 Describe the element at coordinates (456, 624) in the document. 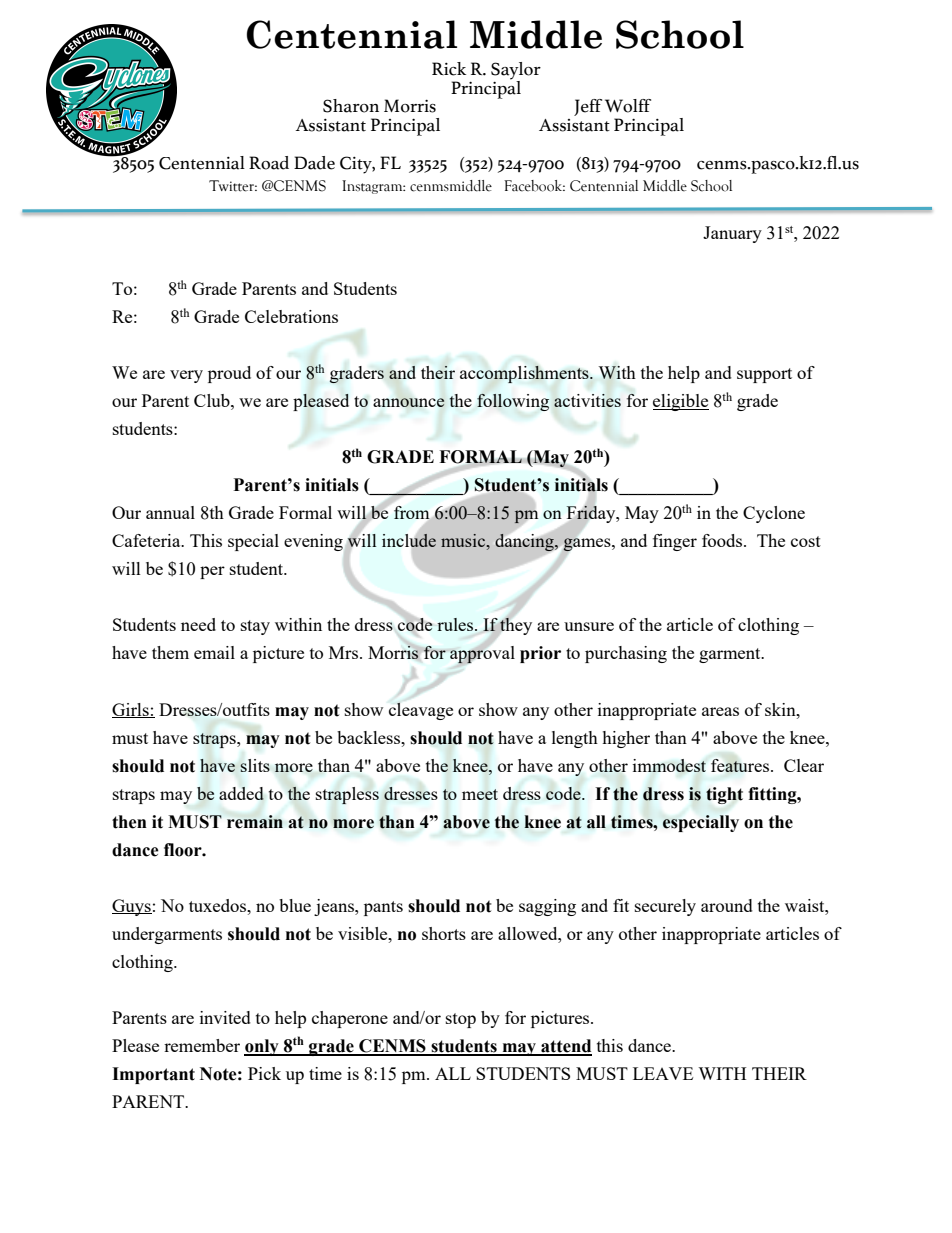

I see `rules` at that location.
